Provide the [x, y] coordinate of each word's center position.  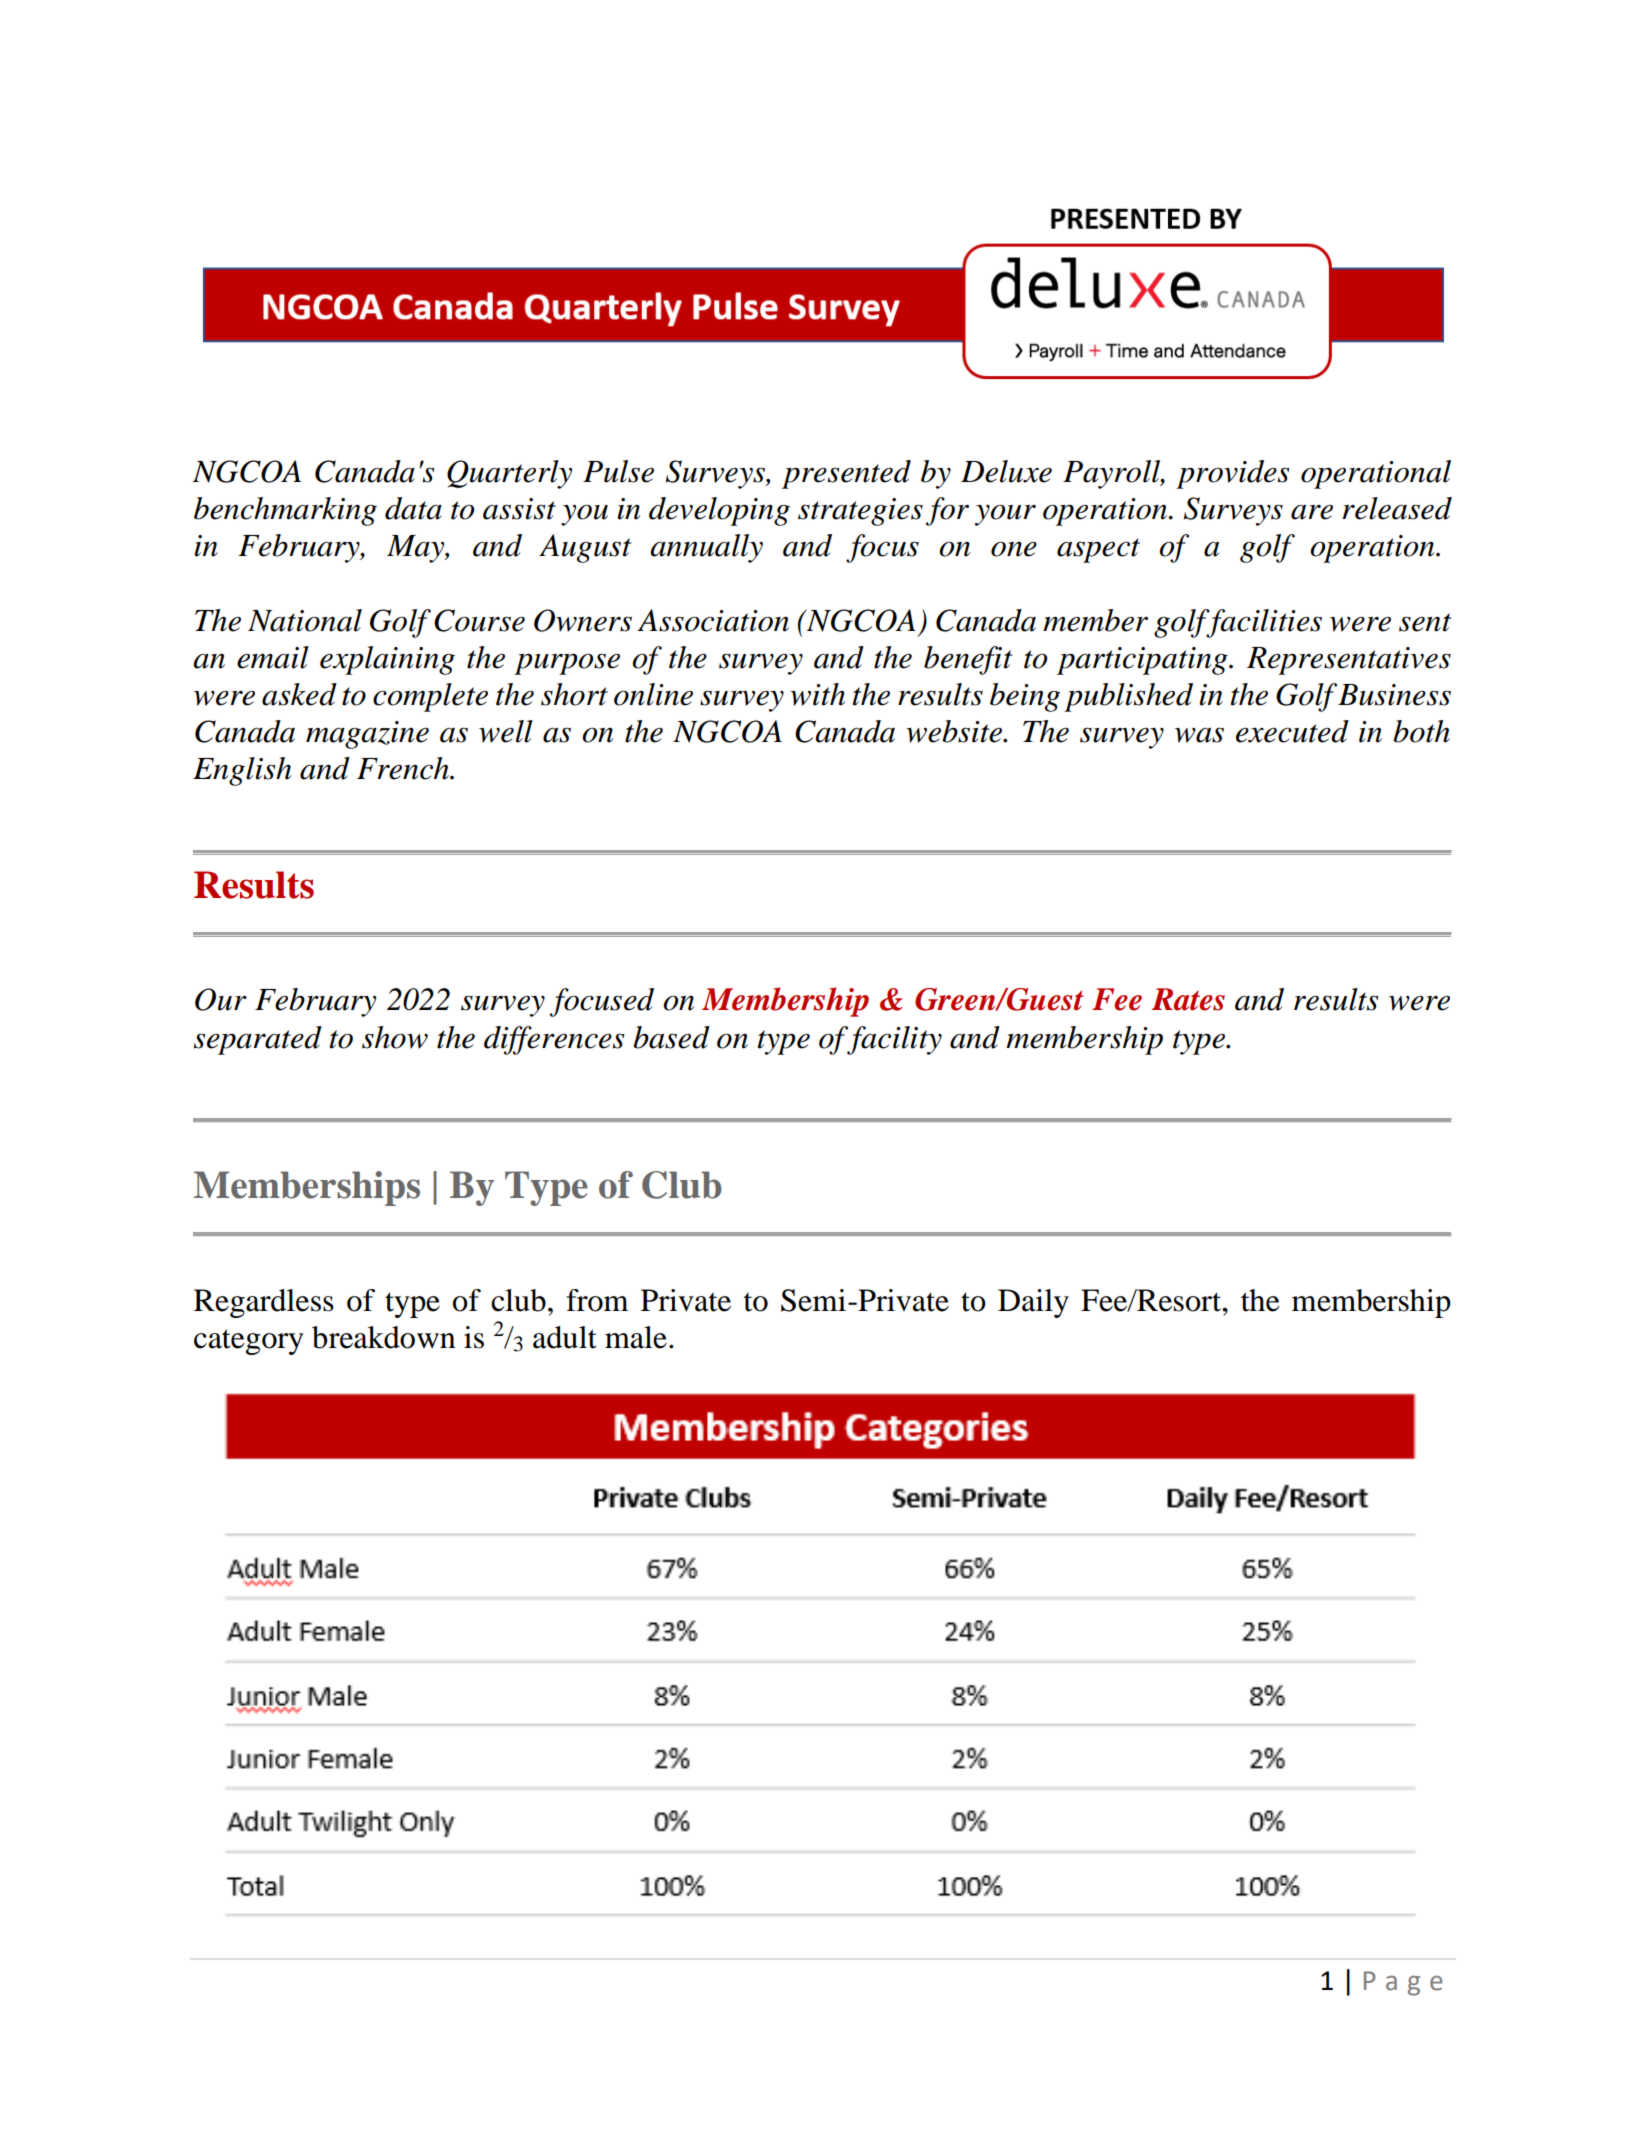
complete [430, 697]
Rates [1188, 999]
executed [1292, 731]
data [413, 508]
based [671, 1037]
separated [258, 1040]
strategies [860, 512]
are [1312, 512]
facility [893, 1040]
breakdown [384, 1337]
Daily [1033, 1303]
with [817, 694]
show [395, 1037]
